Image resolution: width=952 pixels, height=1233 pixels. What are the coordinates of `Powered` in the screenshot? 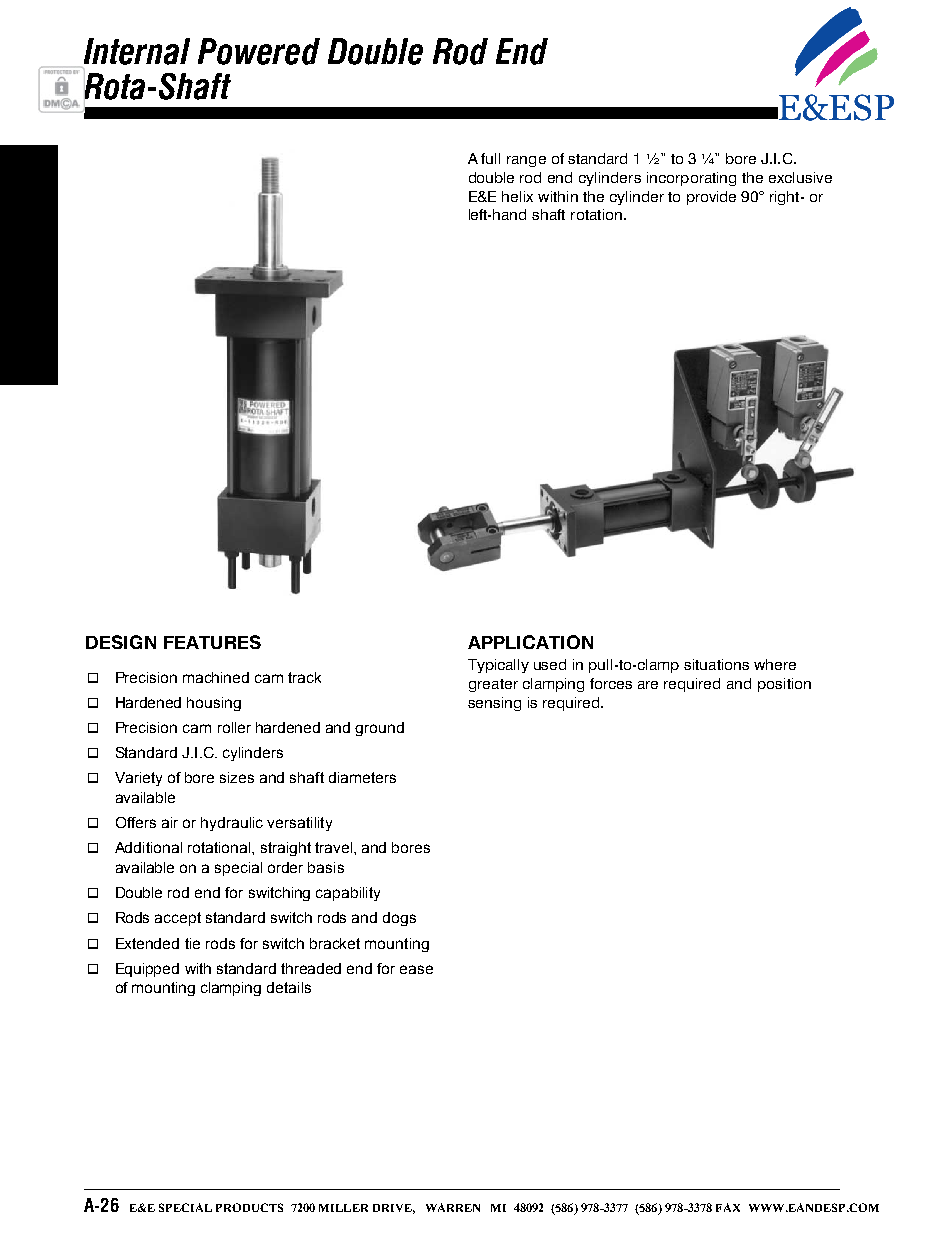 It's located at (259, 51).
